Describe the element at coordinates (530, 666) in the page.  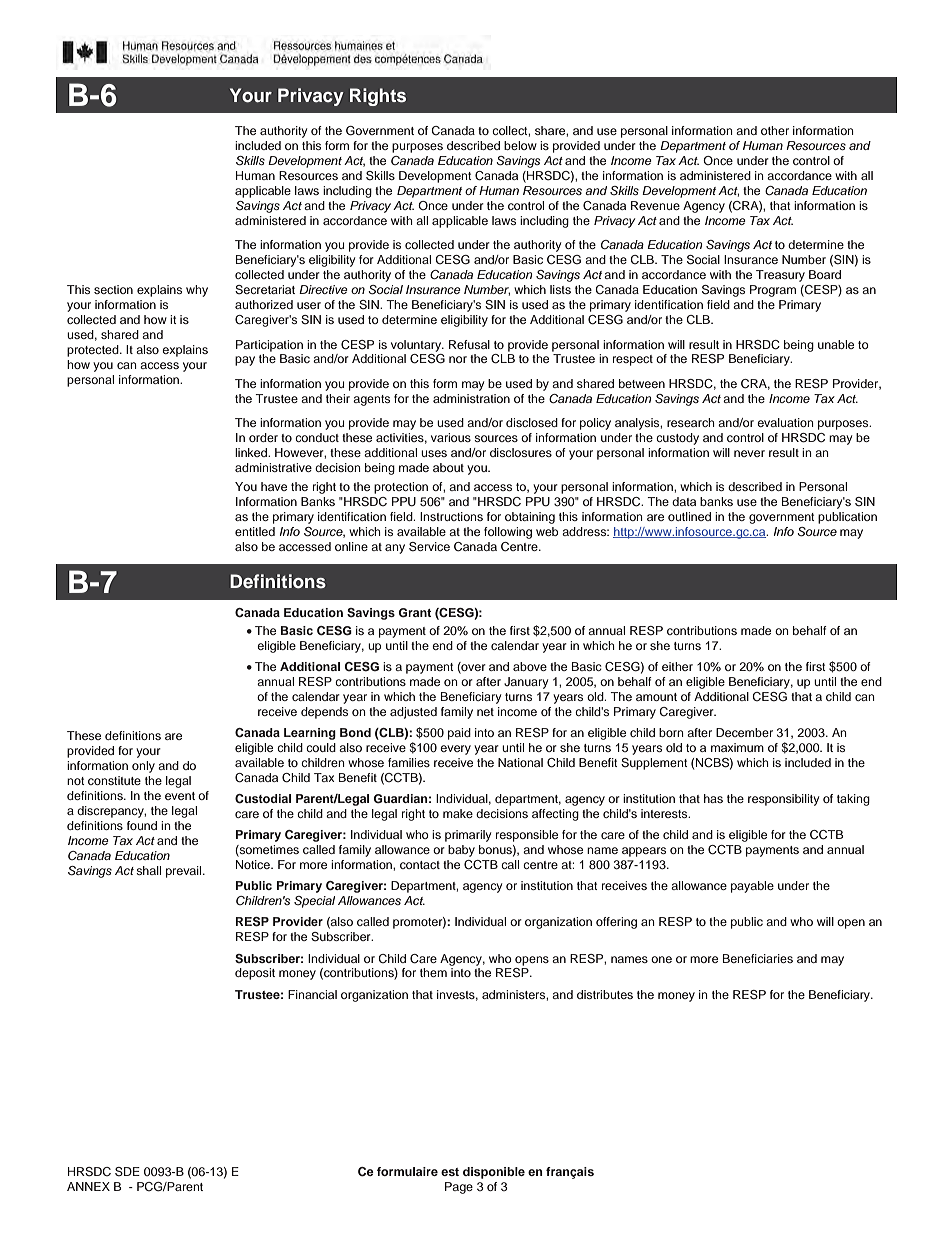
I see `above` at that location.
